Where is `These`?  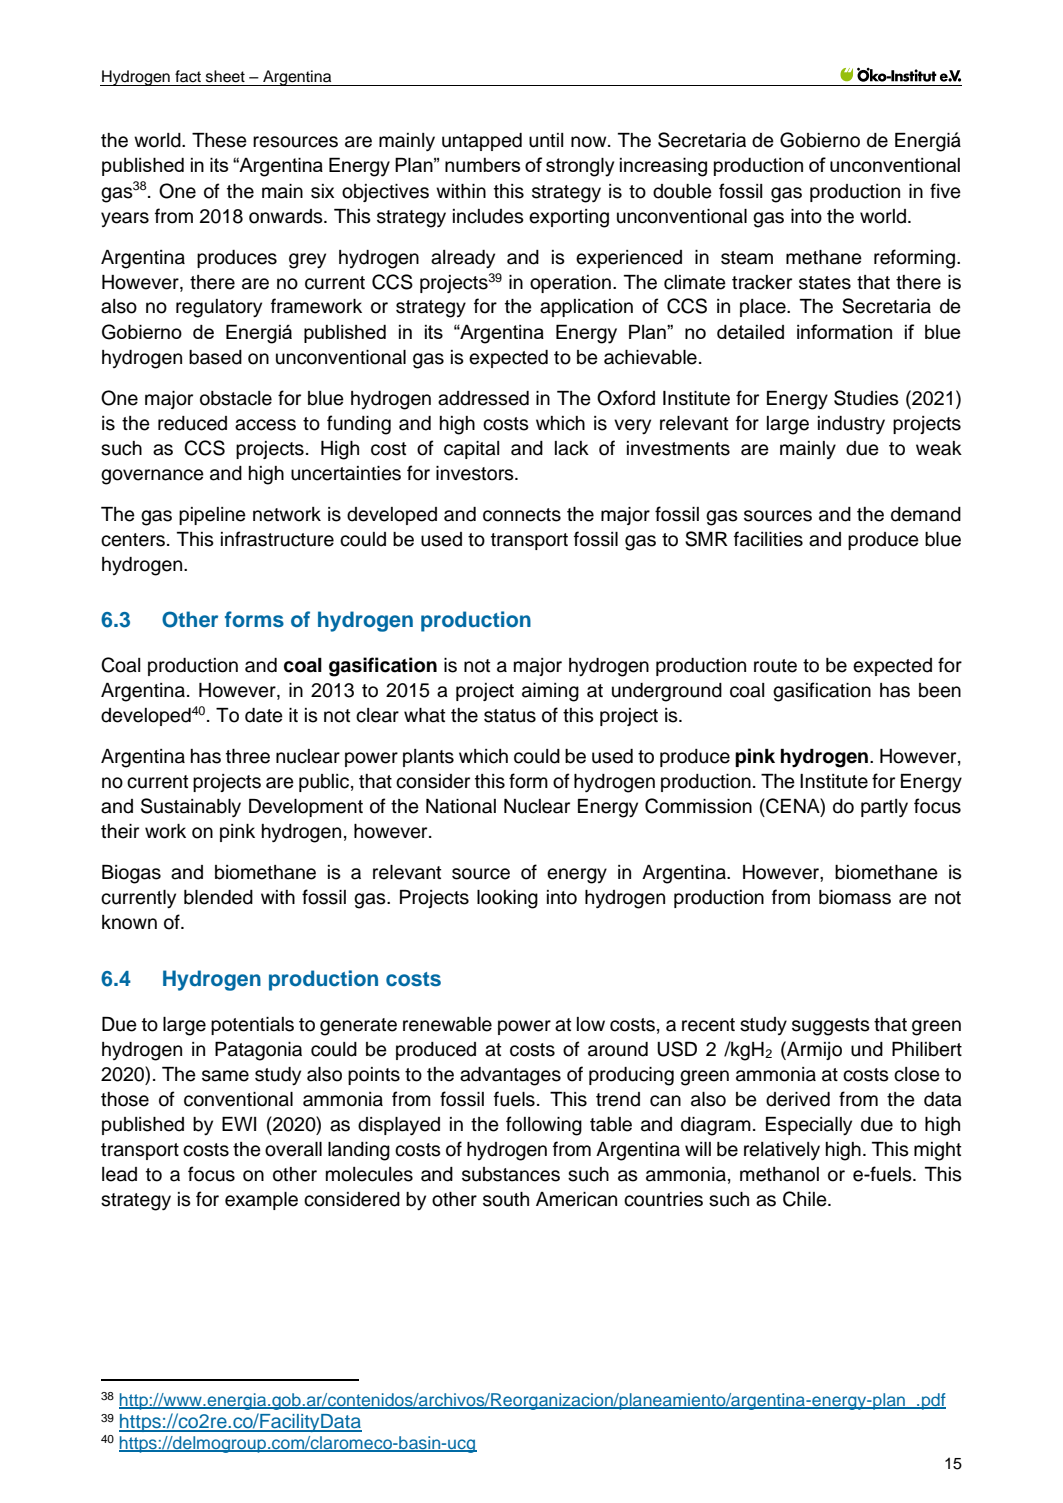
These is located at coordinates (219, 140).
